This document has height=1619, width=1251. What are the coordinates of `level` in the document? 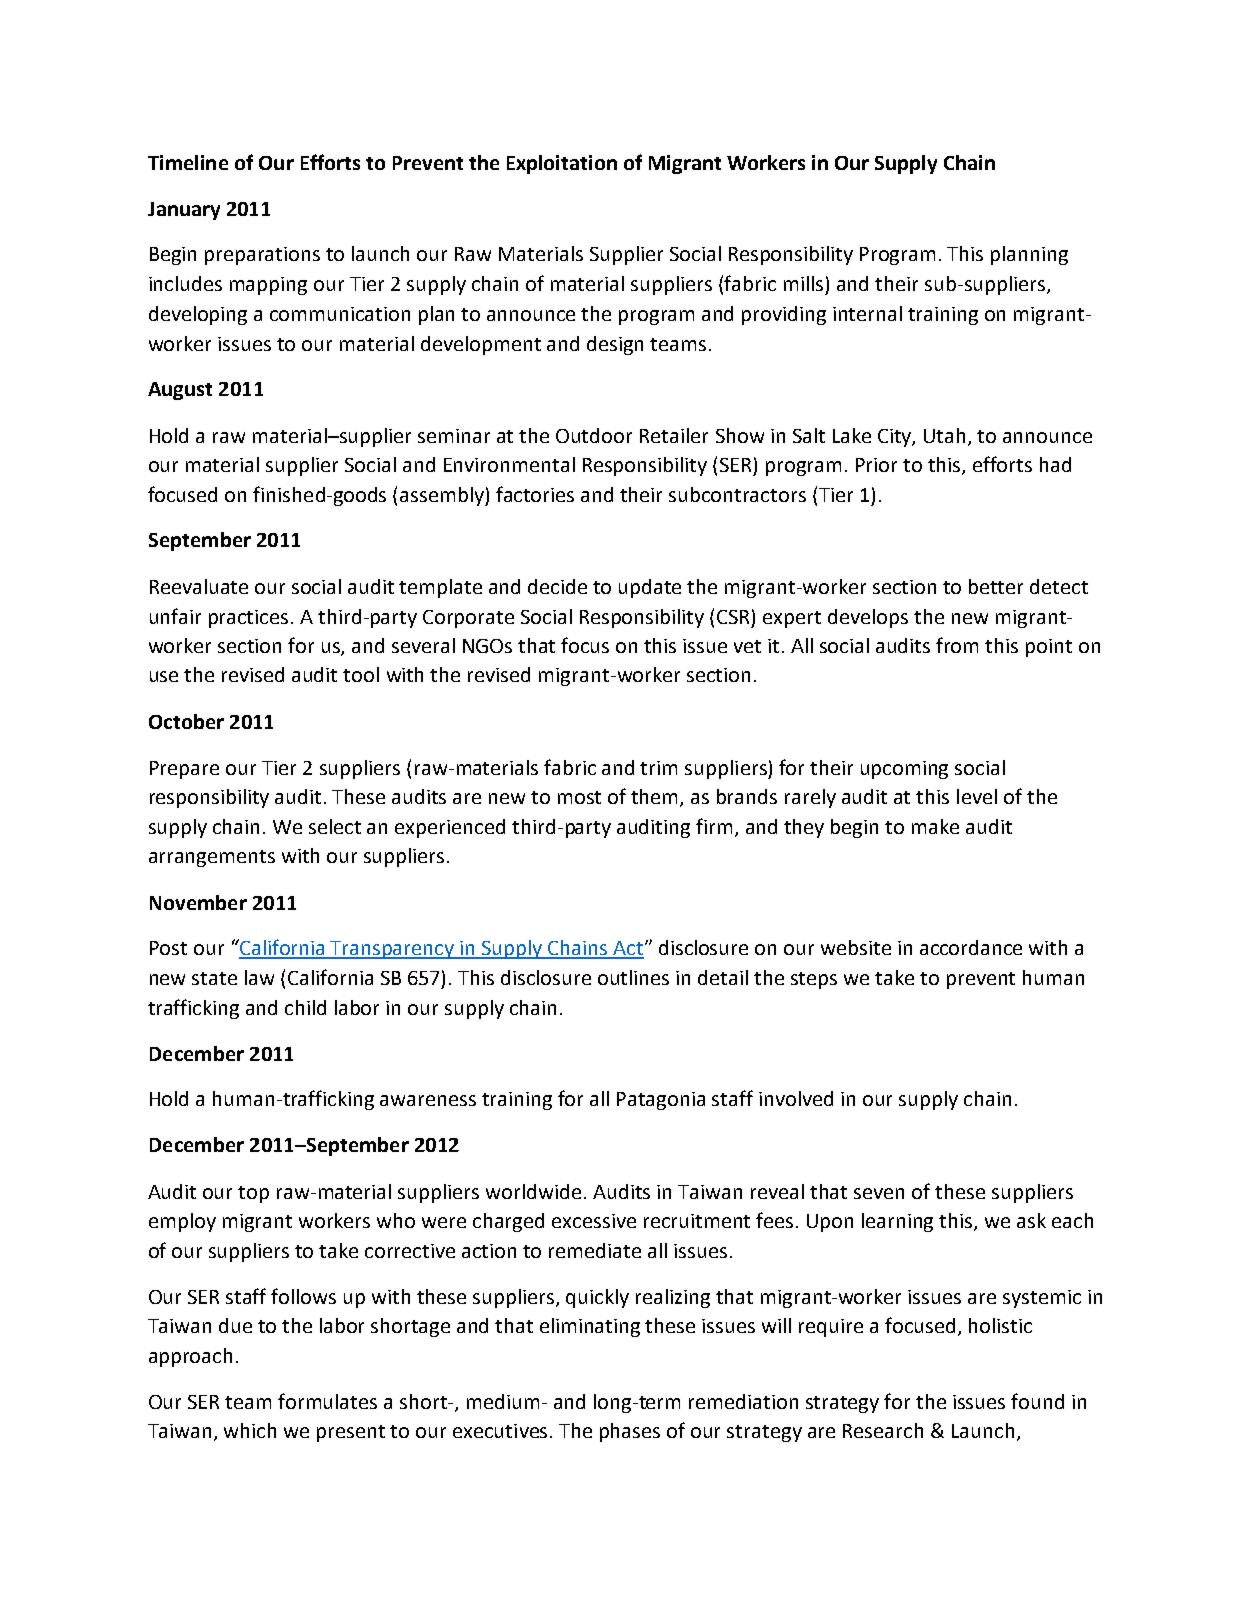 It's located at (977, 796).
